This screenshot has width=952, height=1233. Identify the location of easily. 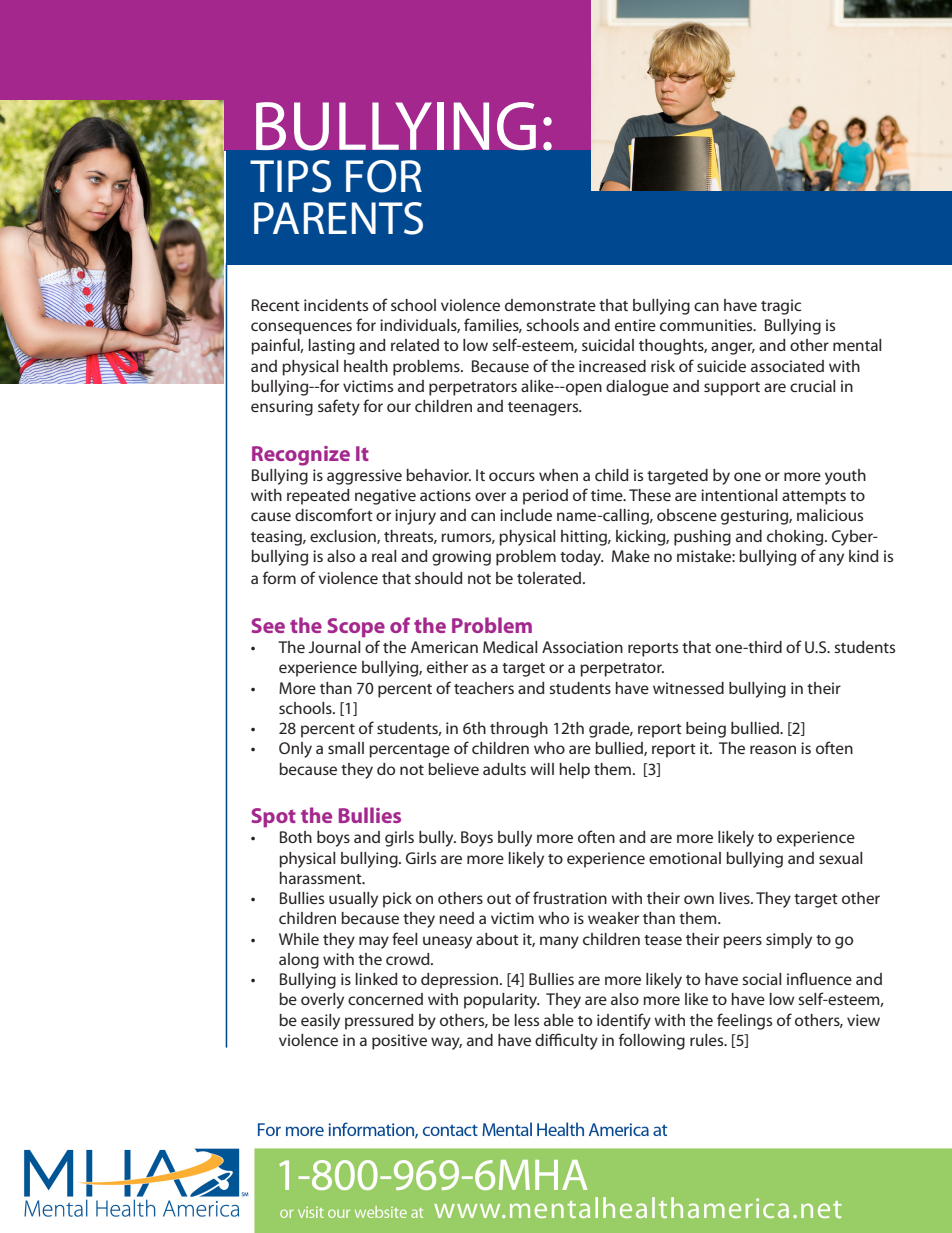
(320, 1022).
